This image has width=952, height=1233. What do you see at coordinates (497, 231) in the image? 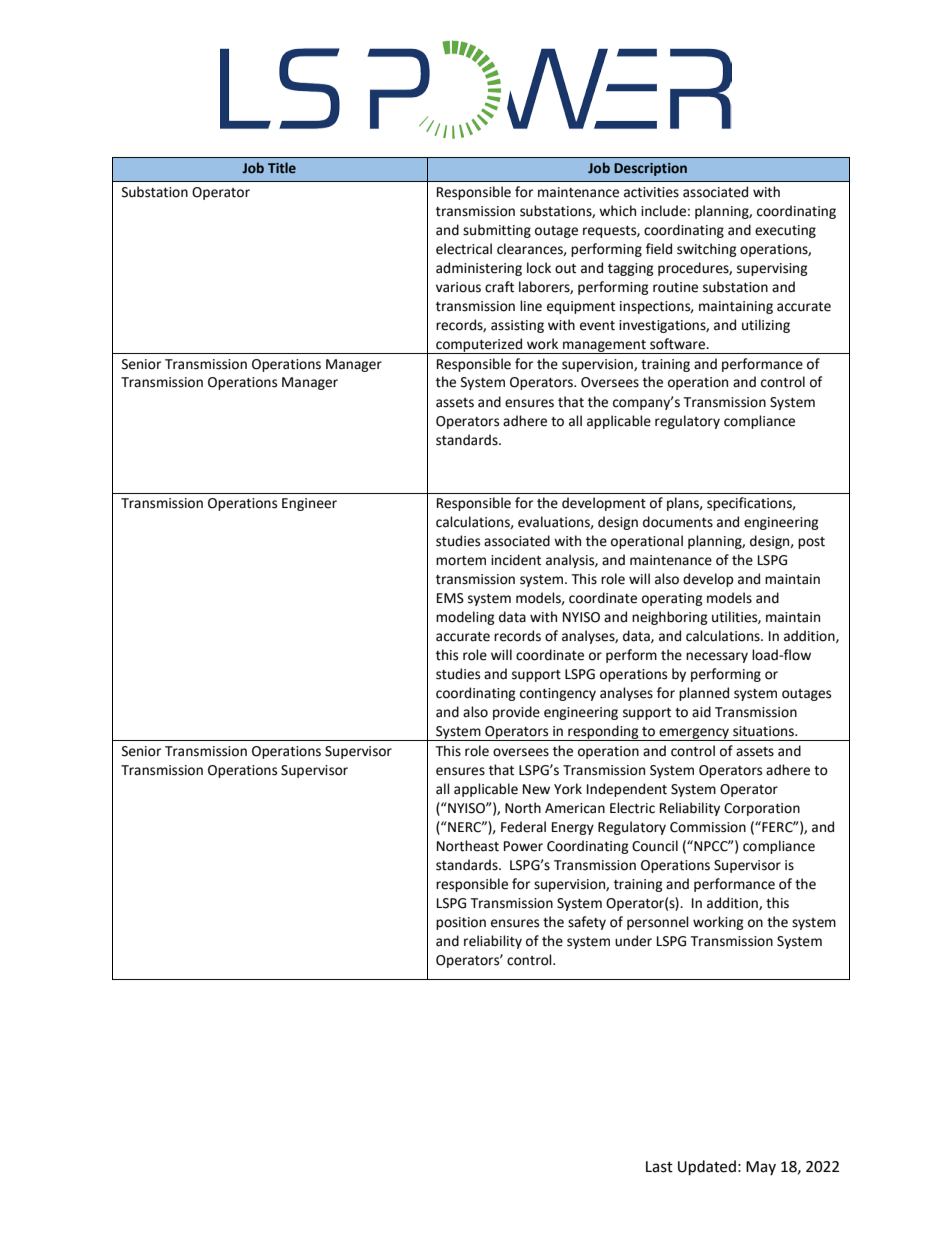
I see `submitting` at bounding box center [497, 231].
